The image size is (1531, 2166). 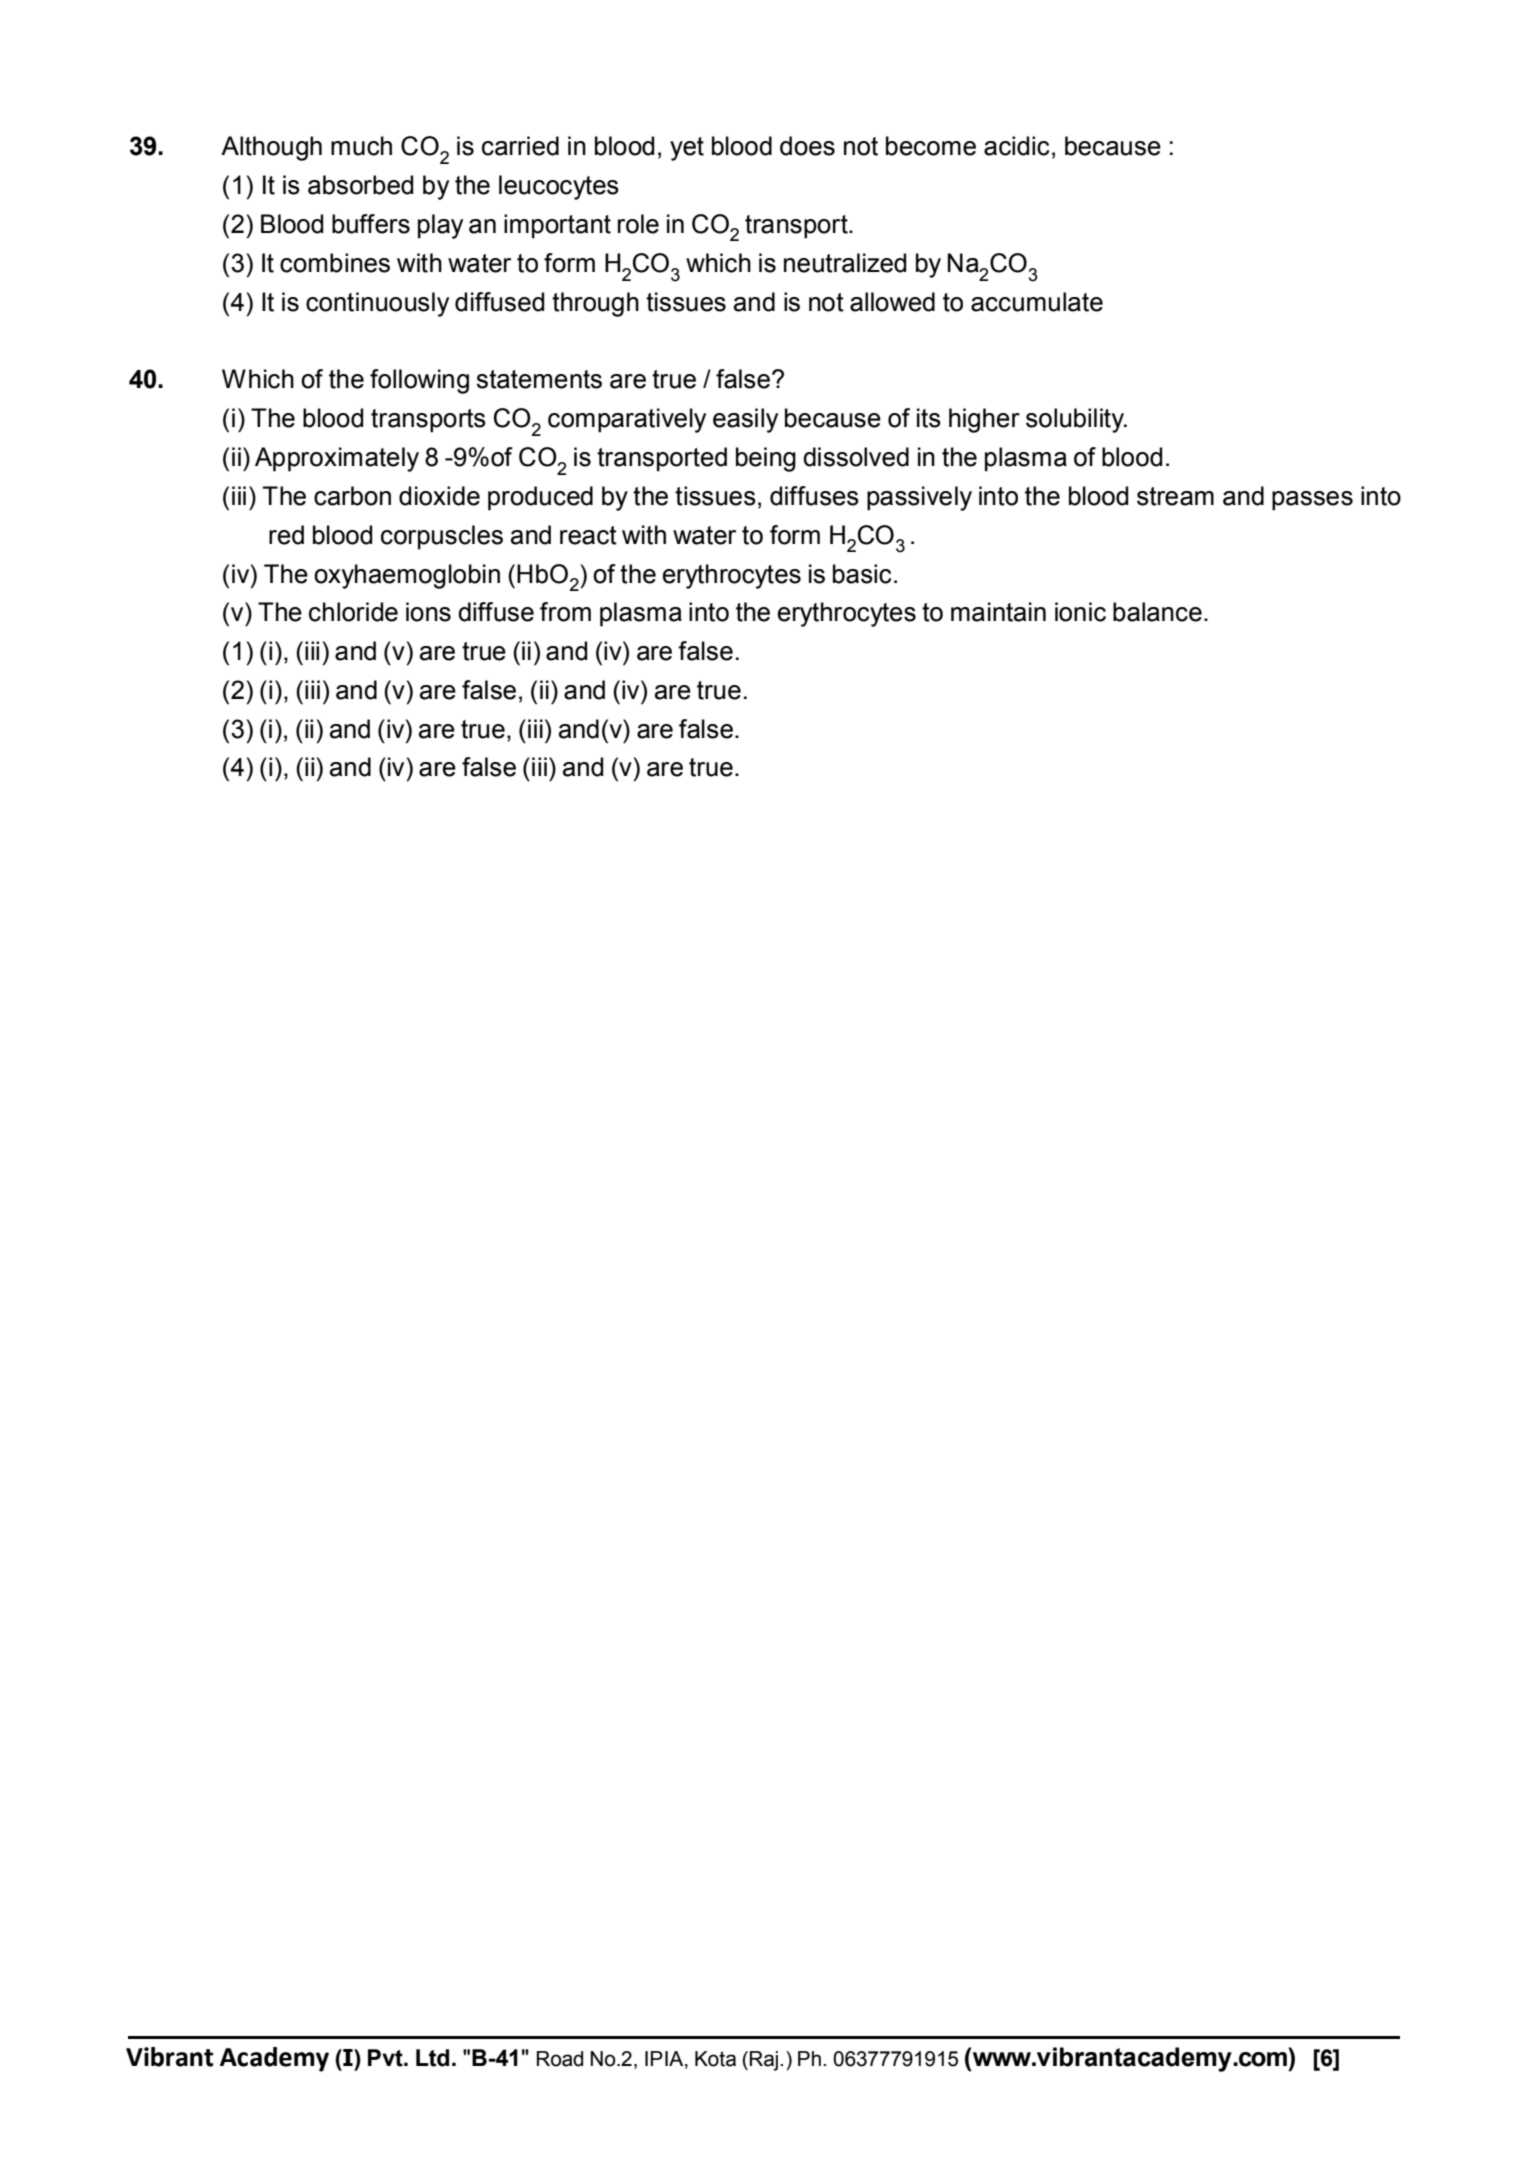 What do you see at coordinates (998, 612) in the document?
I see `maintain` at bounding box center [998, 612].
